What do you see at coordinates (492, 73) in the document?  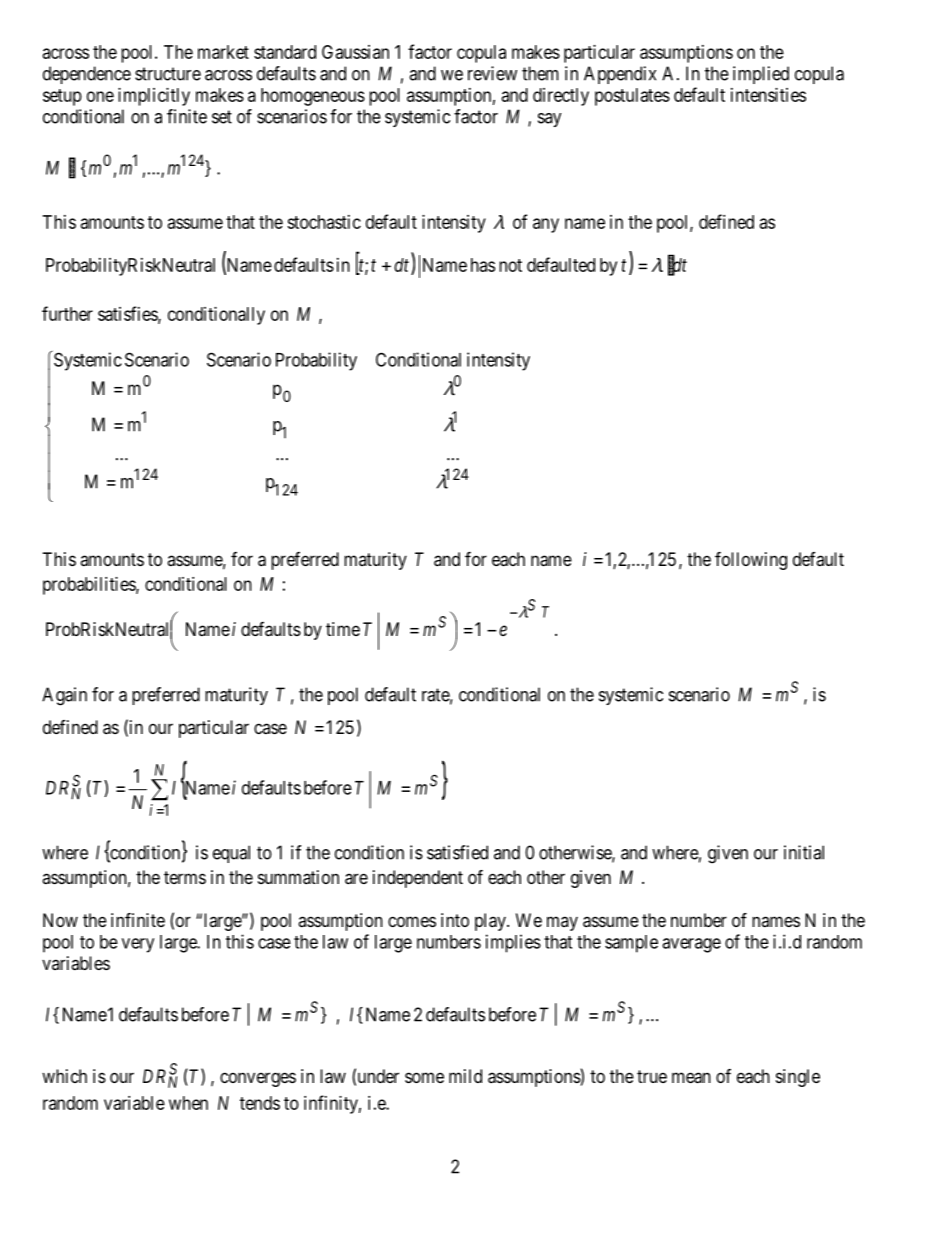 I see `review` at bounding box center [492, 73].
